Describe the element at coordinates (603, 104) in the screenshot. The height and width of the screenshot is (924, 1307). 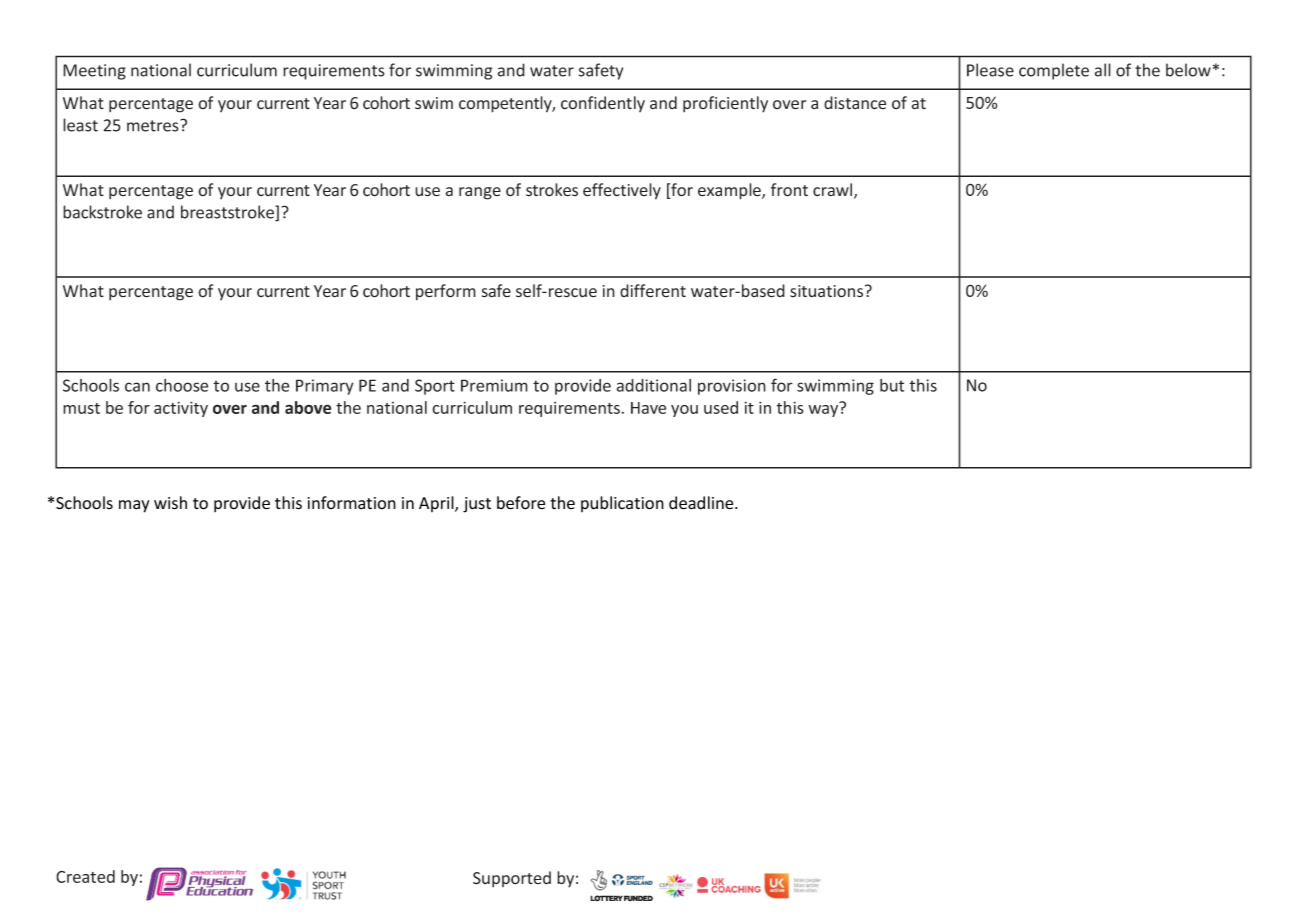
I see `confidently` at that location.
